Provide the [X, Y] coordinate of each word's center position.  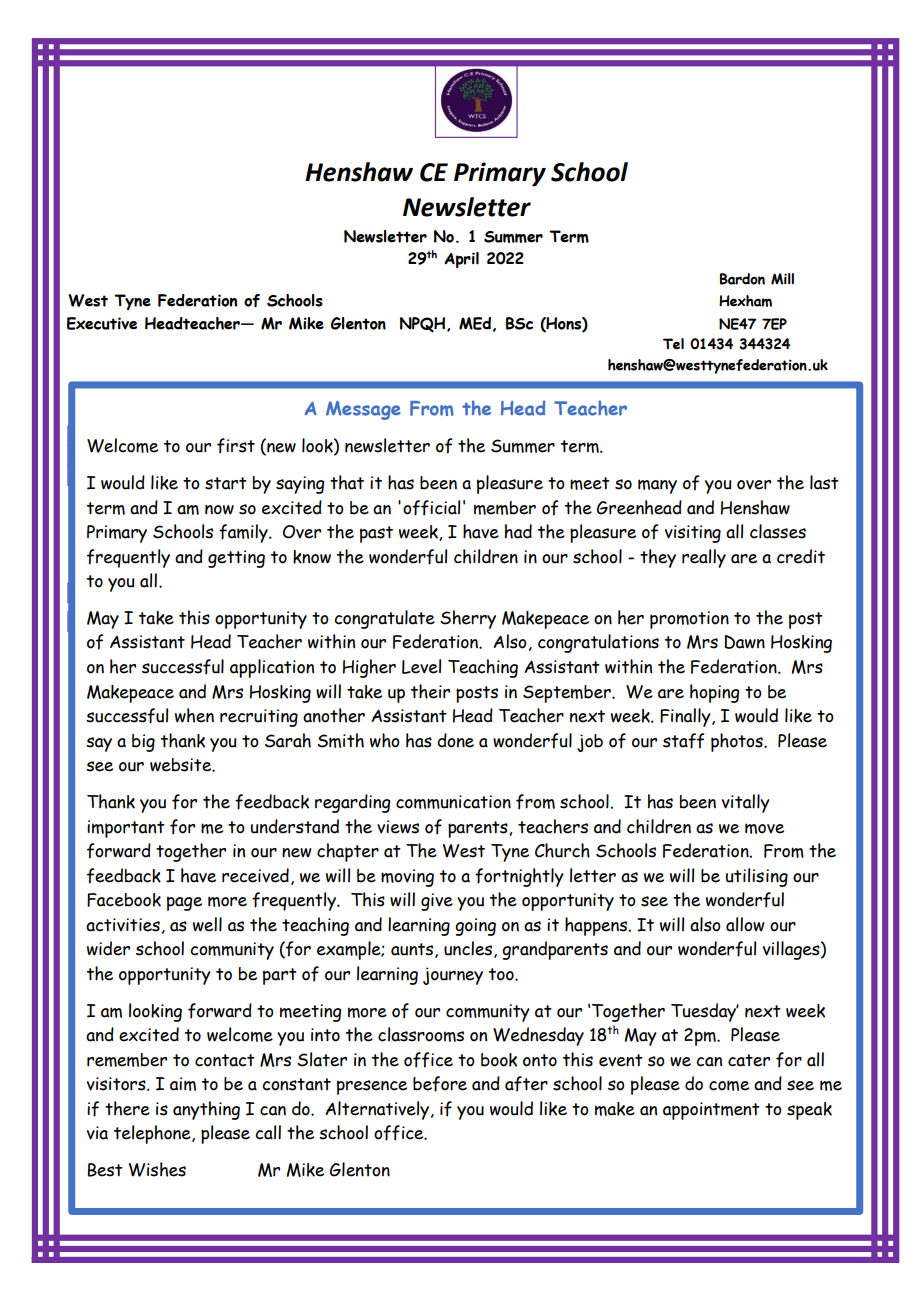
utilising [756, 877]
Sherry [468, 619]
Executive [102, 323]
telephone [153, 1134]
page [184, 903]
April [461, 260]
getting [236, 559]
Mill [782, 279]
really [704, 558]
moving [407, 878]
